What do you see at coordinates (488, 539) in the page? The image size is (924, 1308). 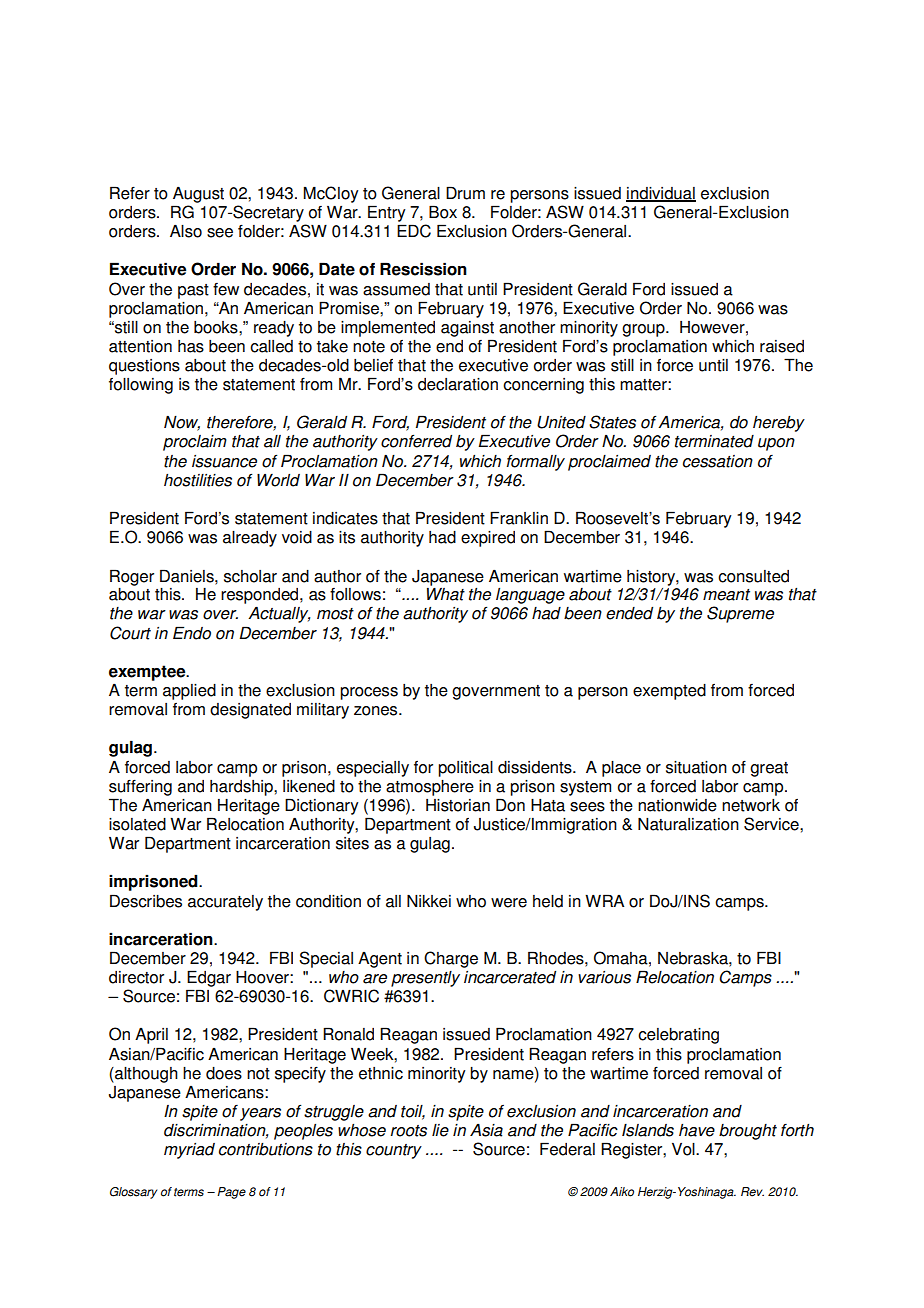 I see `expired` at bounding box center [488, 539].
